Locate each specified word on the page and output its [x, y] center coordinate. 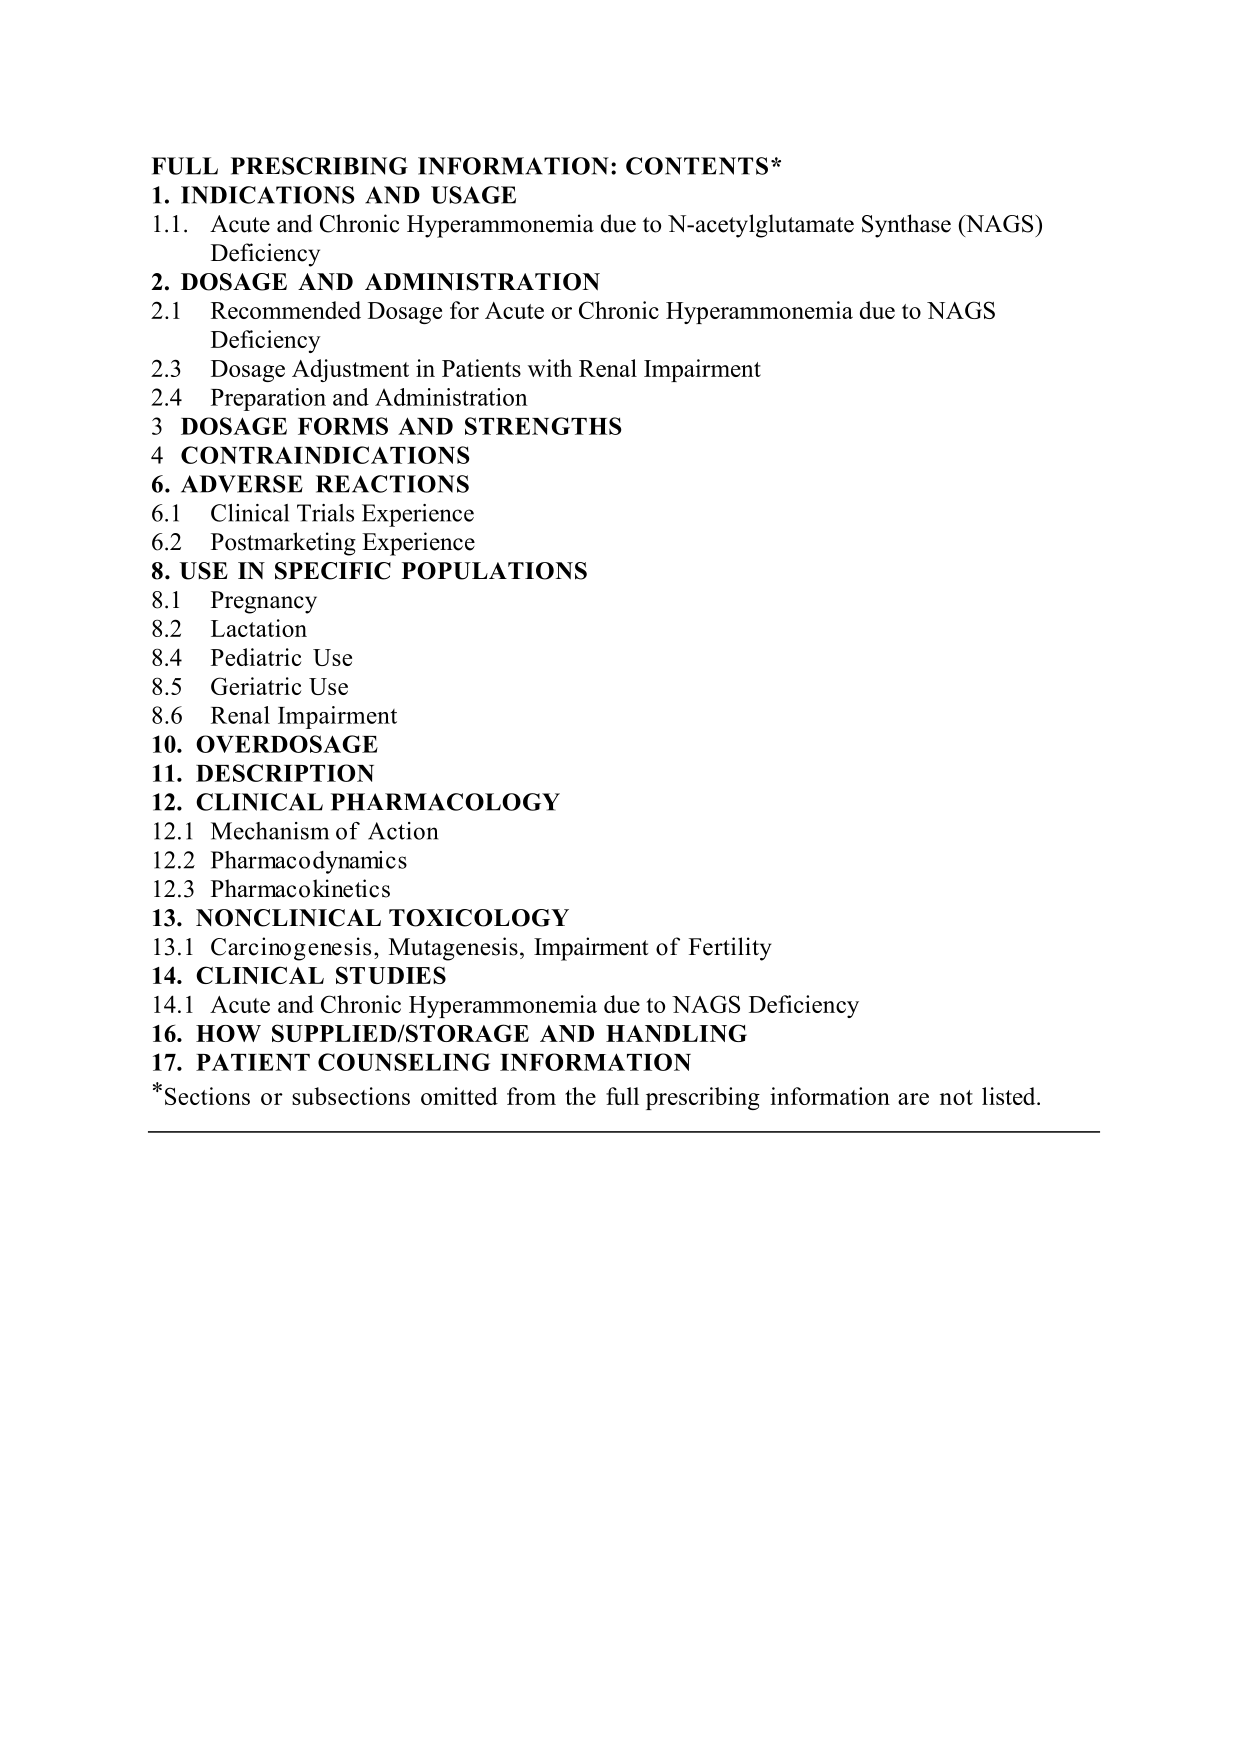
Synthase [906, 226]
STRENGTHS [543, 426]
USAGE [473, 195]
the [580, 1096]
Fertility [730, 949]
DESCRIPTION [285, 773]
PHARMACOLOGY [445, 802]
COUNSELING [404, 1062]
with [550, 368]
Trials [325, 513]
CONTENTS [697, 166]
